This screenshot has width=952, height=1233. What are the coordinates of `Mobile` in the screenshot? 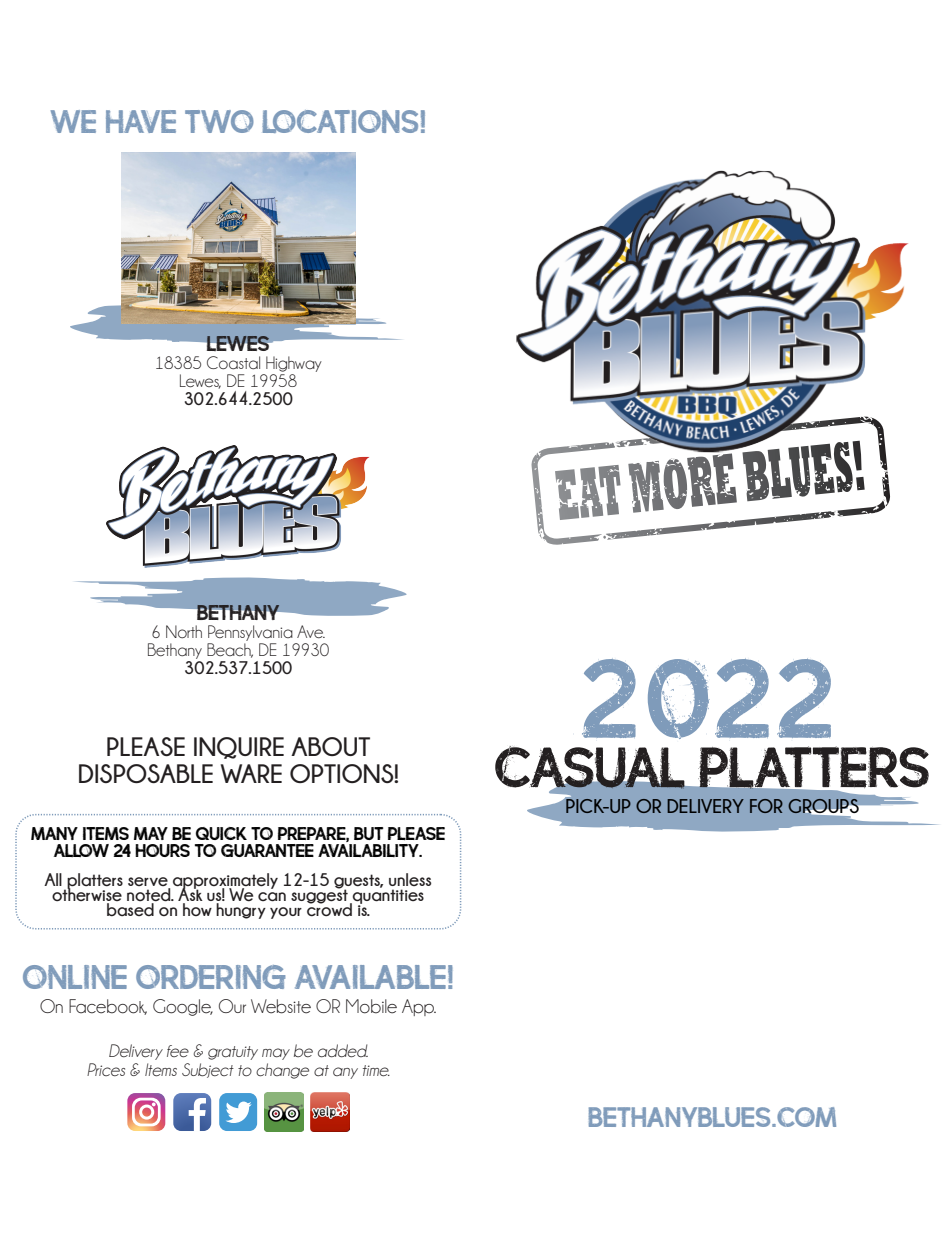 It's located at (371, 1006).
